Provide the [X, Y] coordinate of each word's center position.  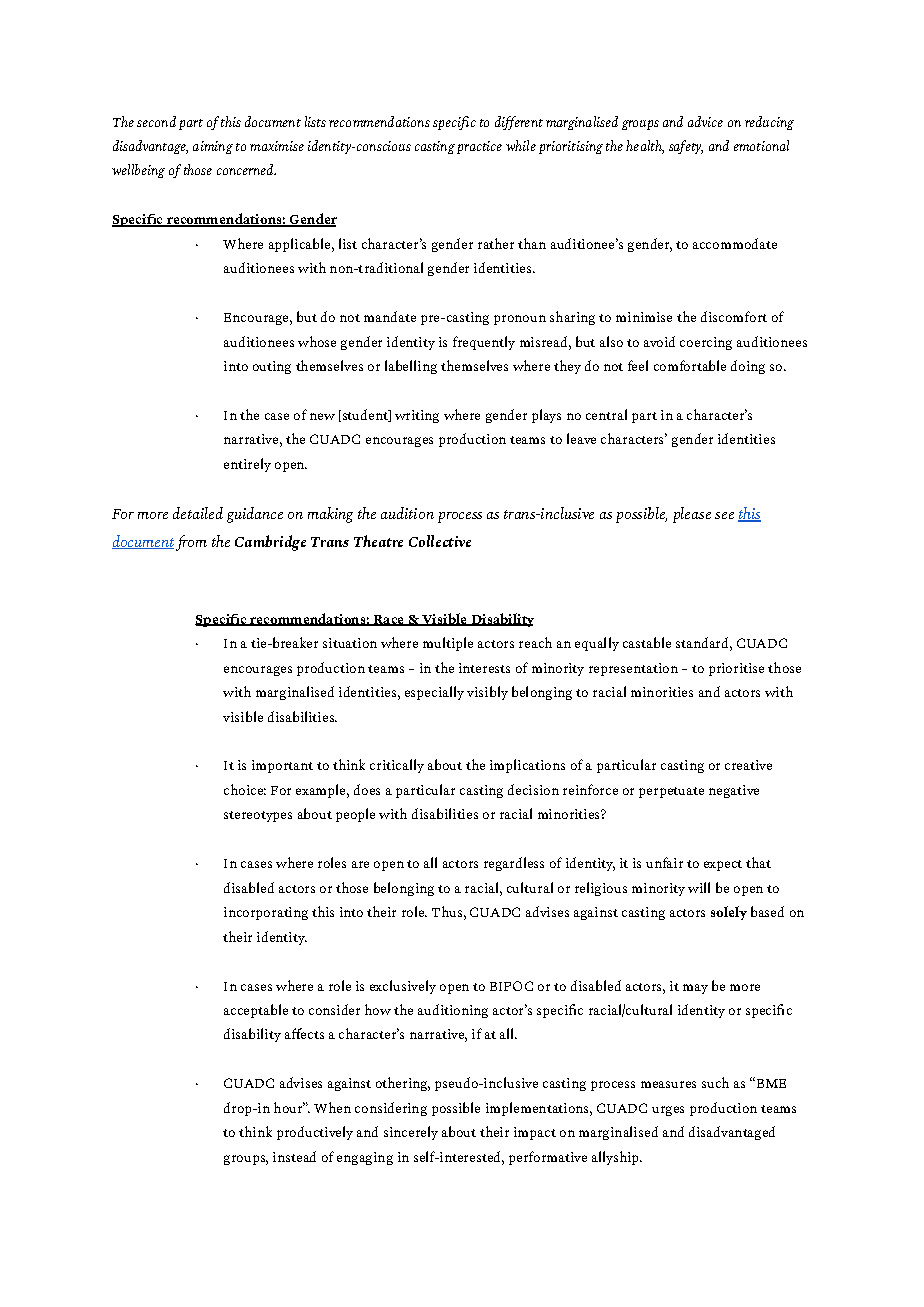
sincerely [411, 1133]
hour [289, 1107]
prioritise [736, 669]
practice [479, 147]
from [191, 543]
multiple [448, 644]
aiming [213, 147]
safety [686, 147]
